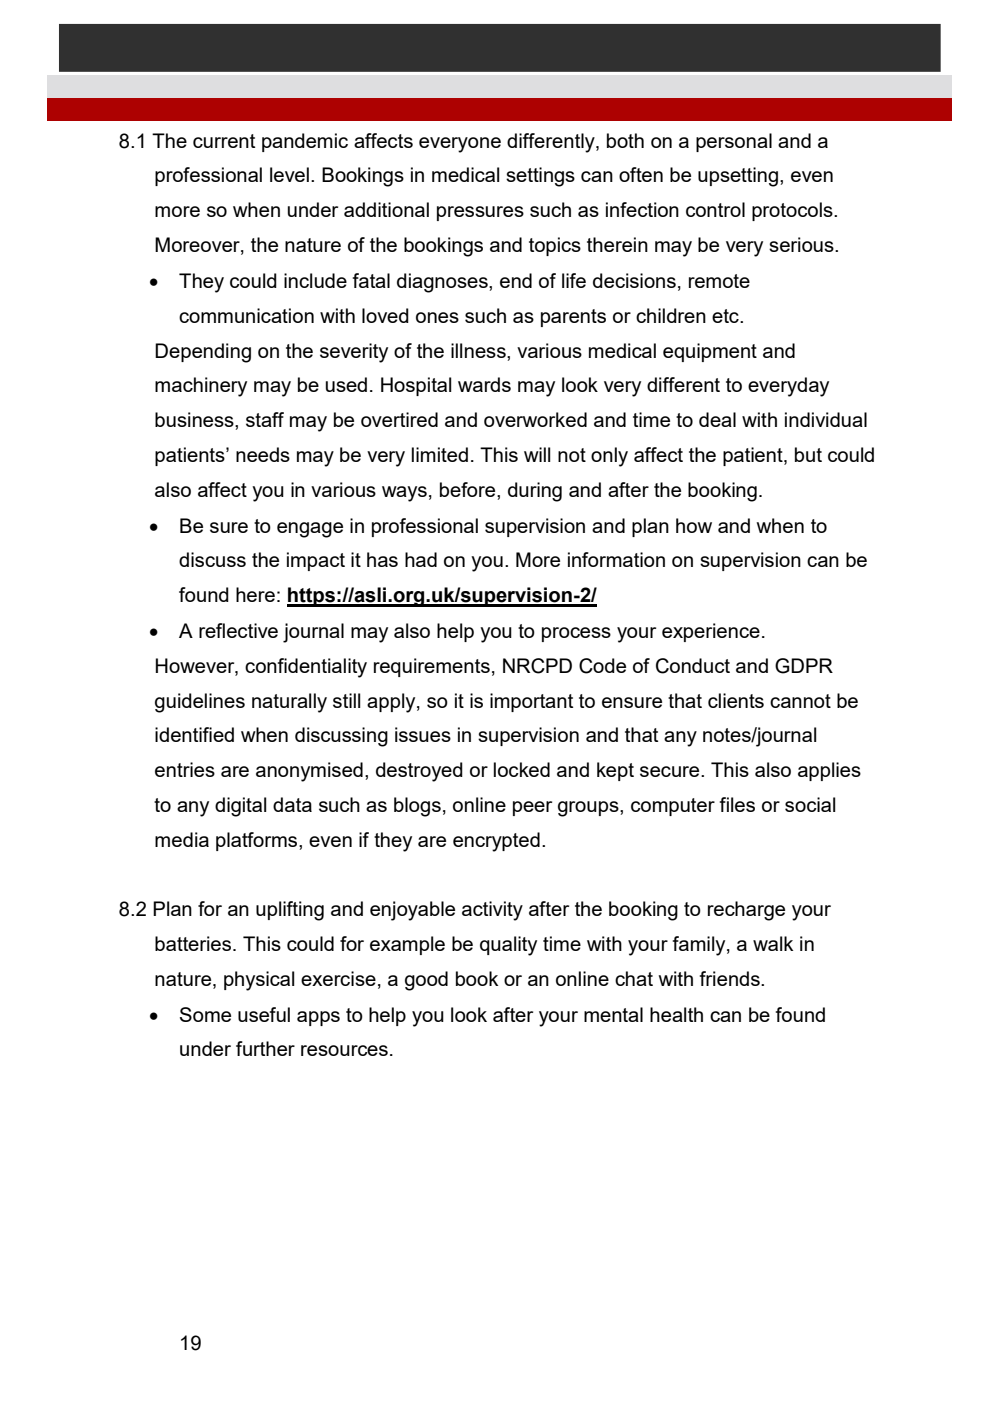  What do you see at coordinates (289, 174) in the screenshot?
I see `level` at bounding box center [289, 174].
